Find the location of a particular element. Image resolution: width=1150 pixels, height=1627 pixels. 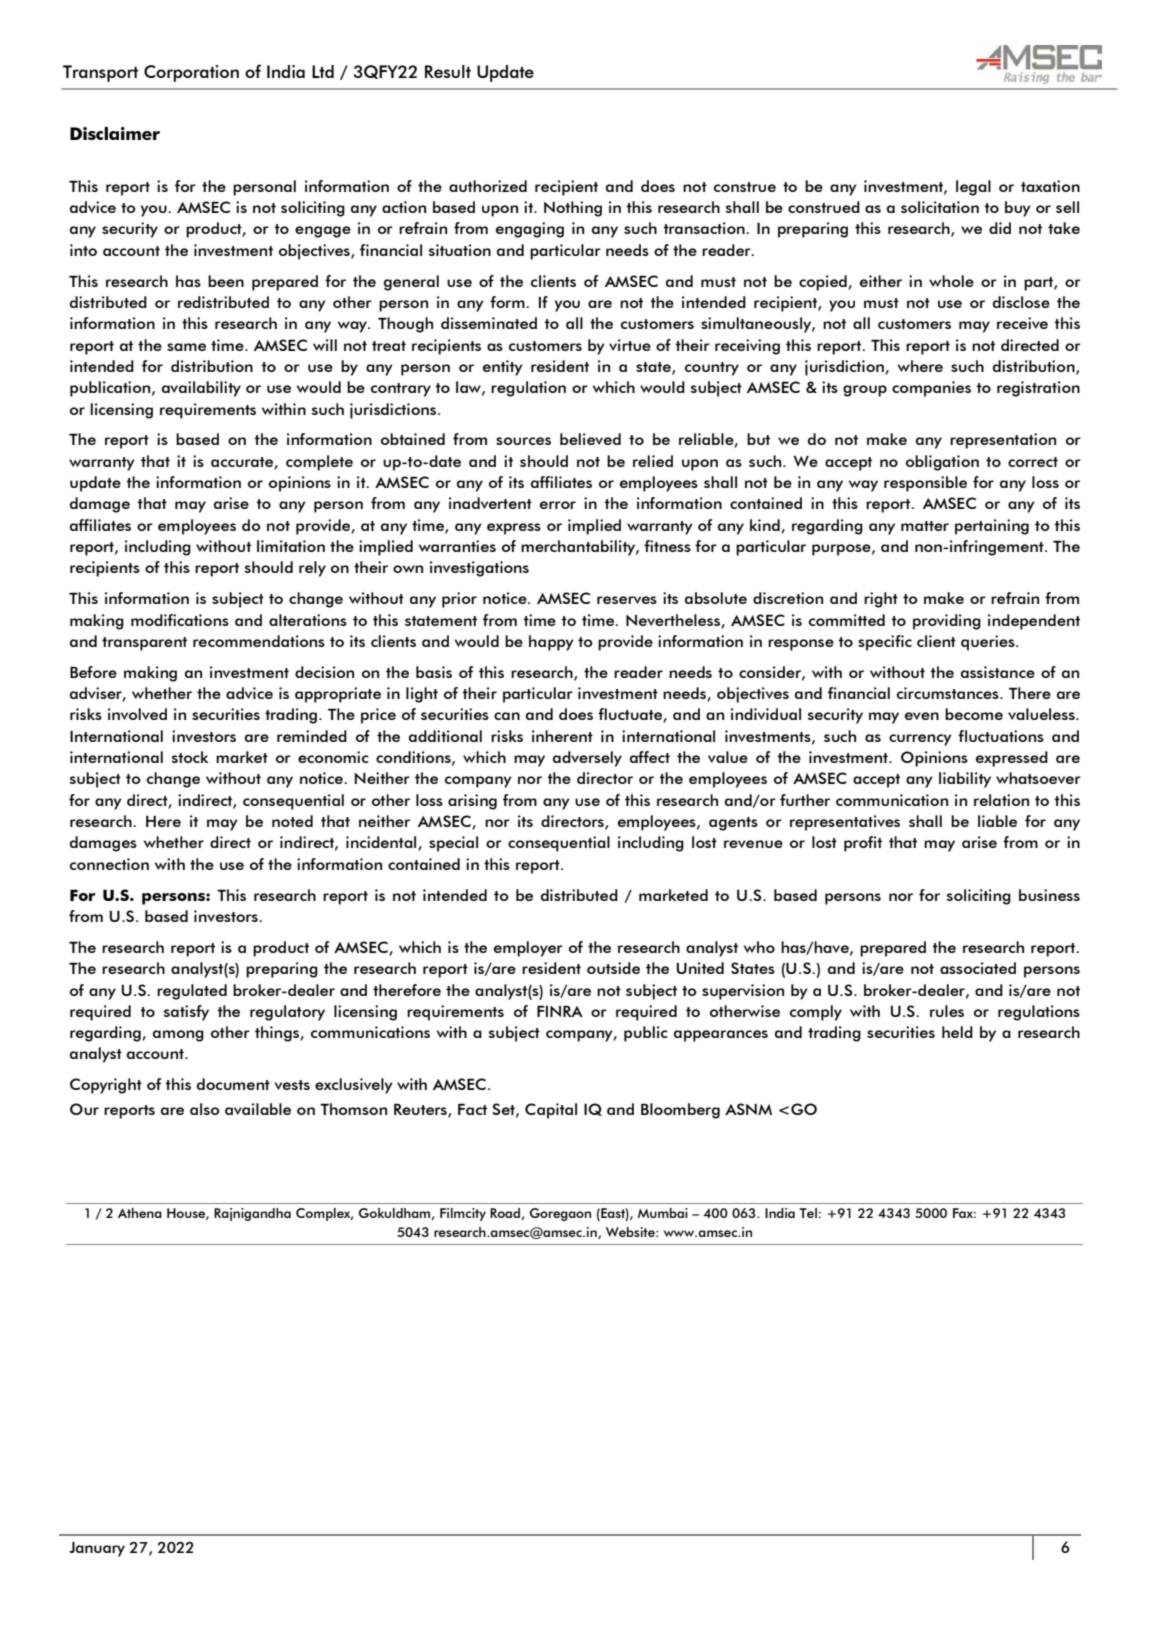

Road is located at coordinates (506, 1214).
